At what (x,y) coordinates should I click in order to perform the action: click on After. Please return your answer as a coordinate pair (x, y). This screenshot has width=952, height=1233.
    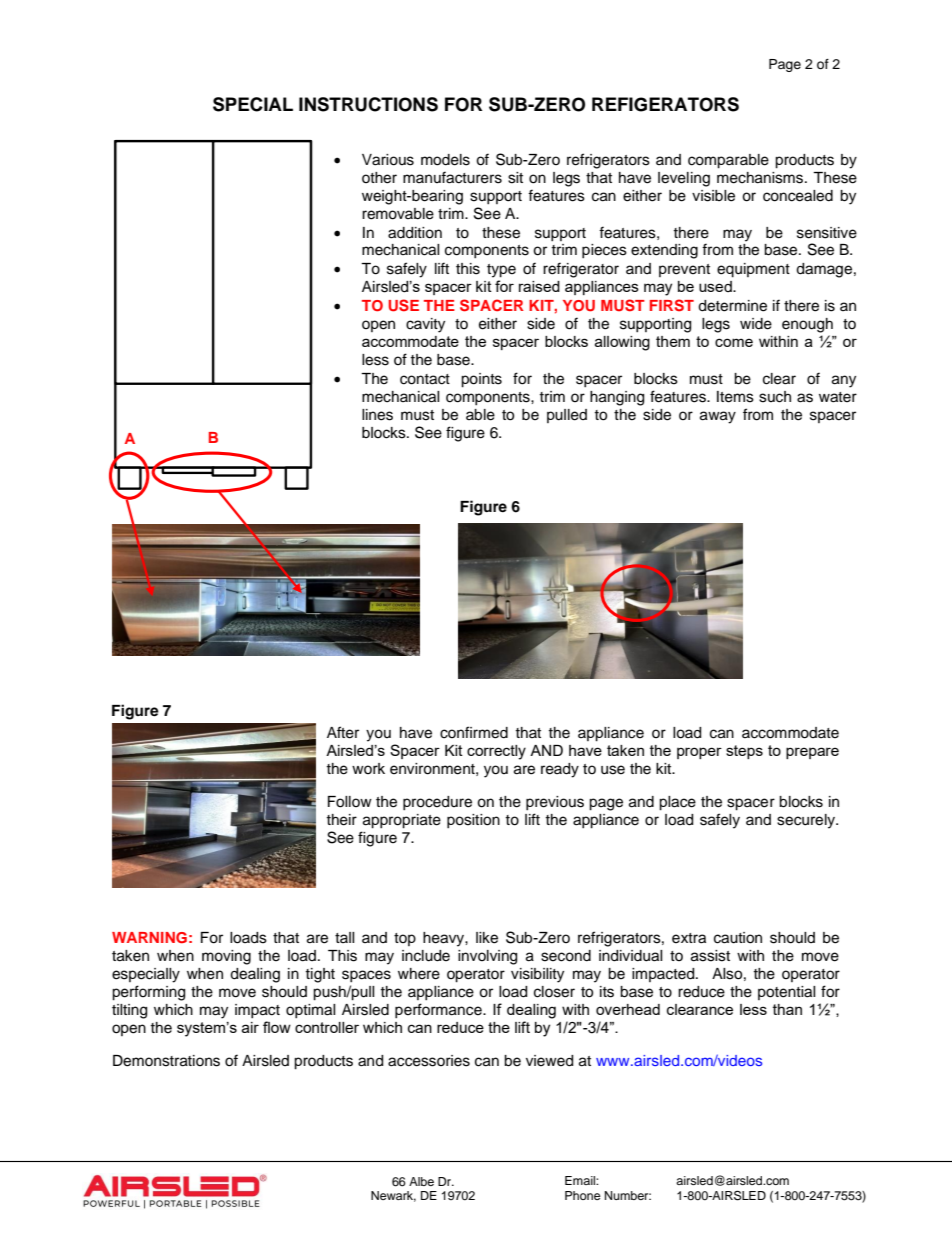
    Looking at the image, I should click on (343, 732).
